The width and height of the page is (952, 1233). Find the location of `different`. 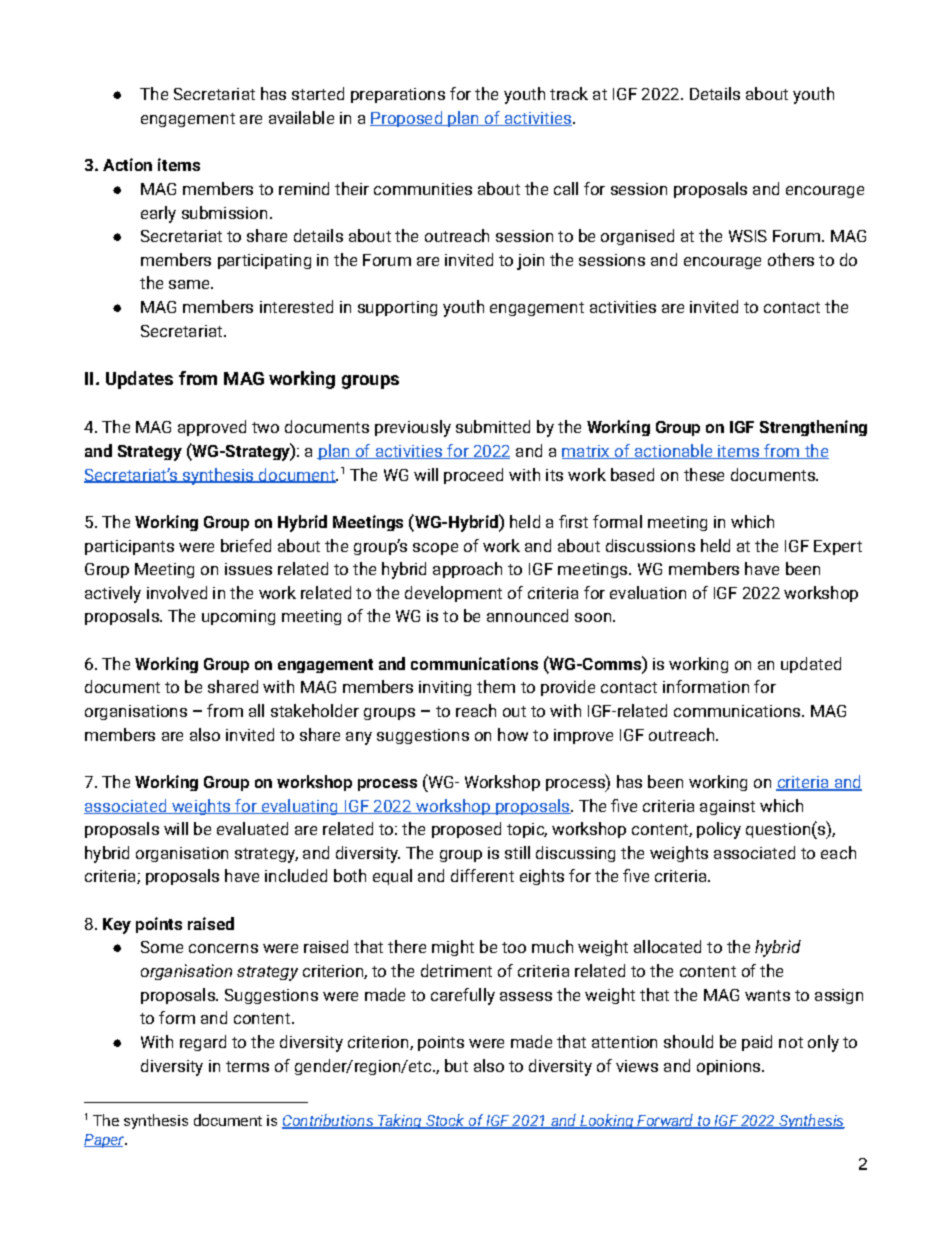

different is located at coordinates (482, 875).
